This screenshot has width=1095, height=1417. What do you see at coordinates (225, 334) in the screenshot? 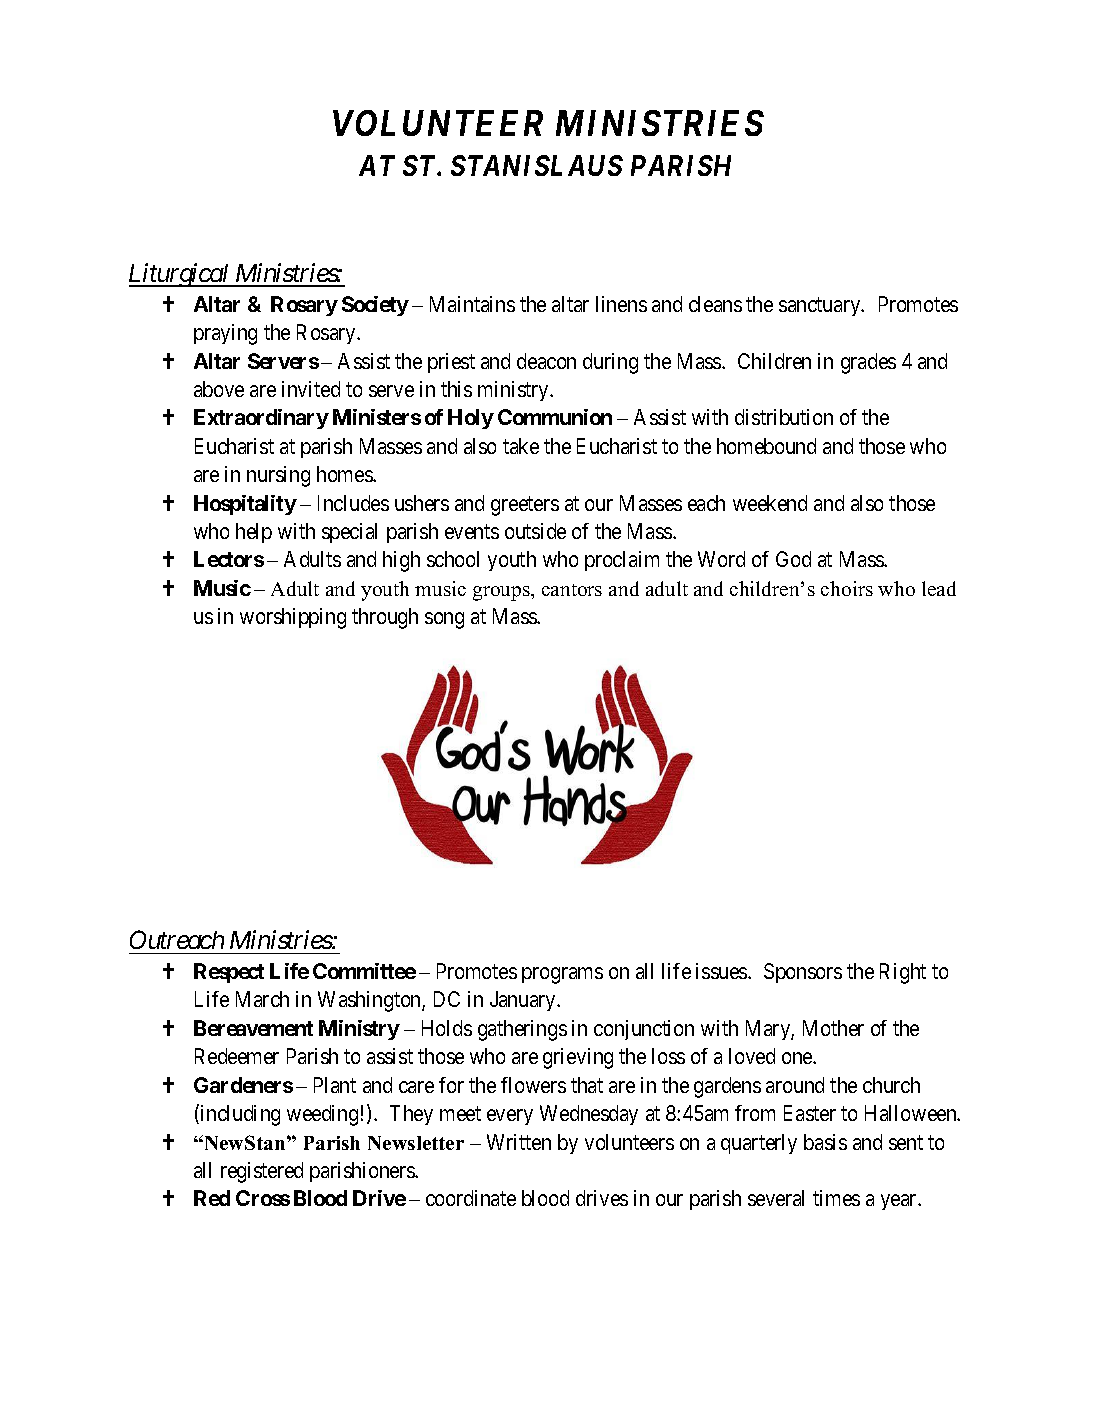
I see `praying` at bounding box center [225, 334].
